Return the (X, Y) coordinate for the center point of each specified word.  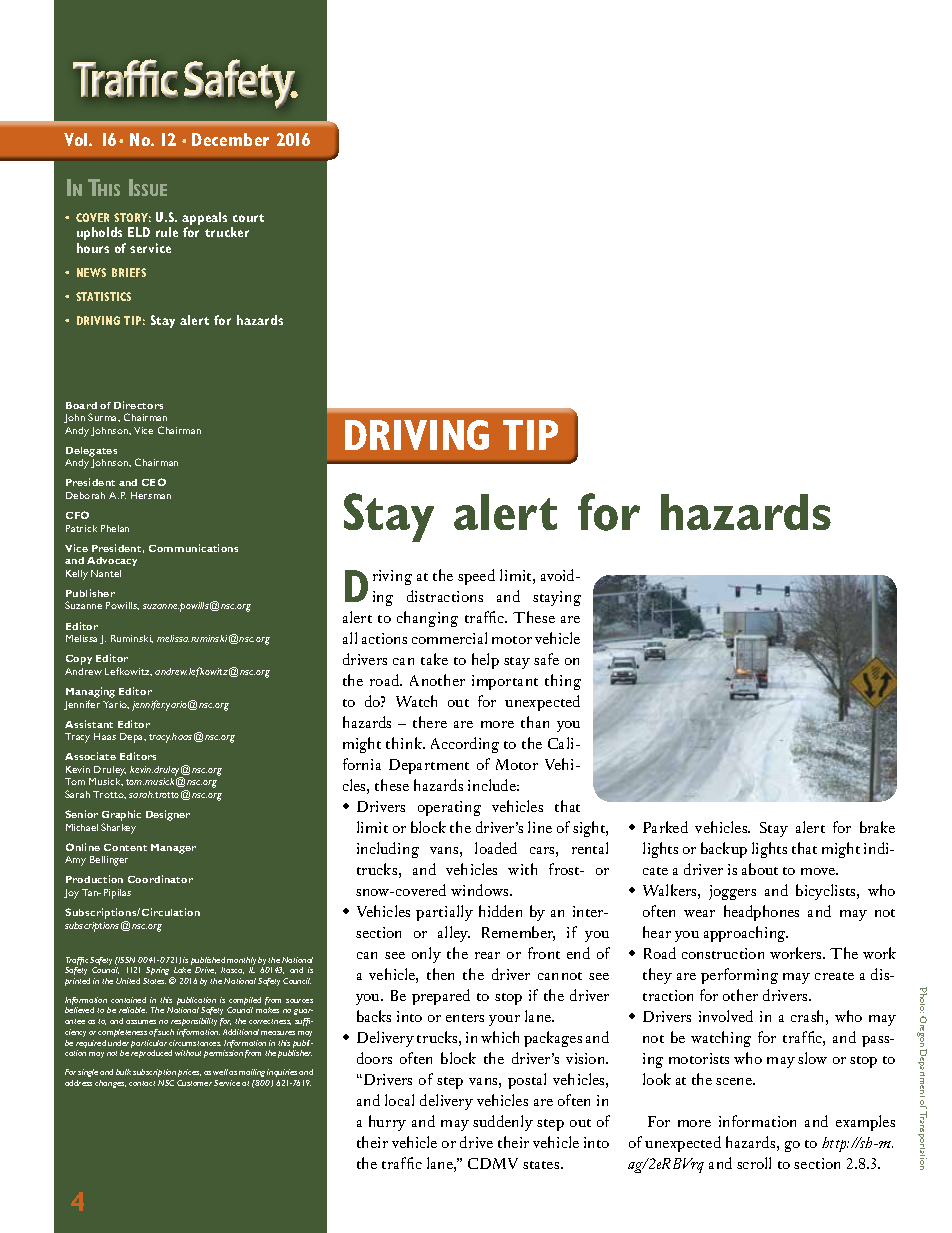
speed (476, 577)
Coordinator (160, 879)
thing (563, 682)
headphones (761, 913)
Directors (138, 405)
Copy (79, 660)
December (230, 139)
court (248, 218)
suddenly (503, 1123)
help (485, 661)
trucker (227, 232)
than (535, 722)
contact (142, 1083)
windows (481, 890)
